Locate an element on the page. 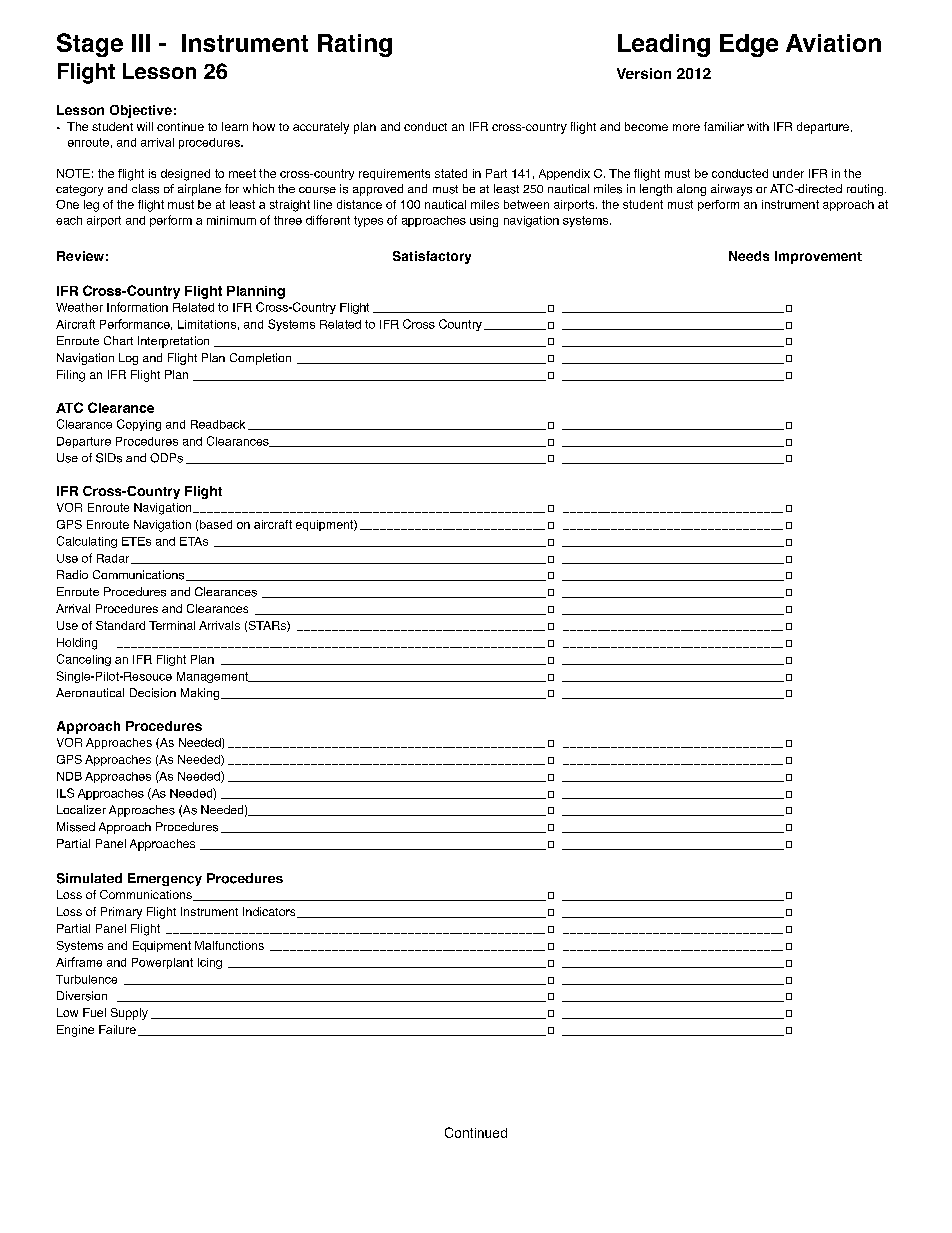 This image has height=1233, width=952. Edge is located at coordinates (749, 45).
